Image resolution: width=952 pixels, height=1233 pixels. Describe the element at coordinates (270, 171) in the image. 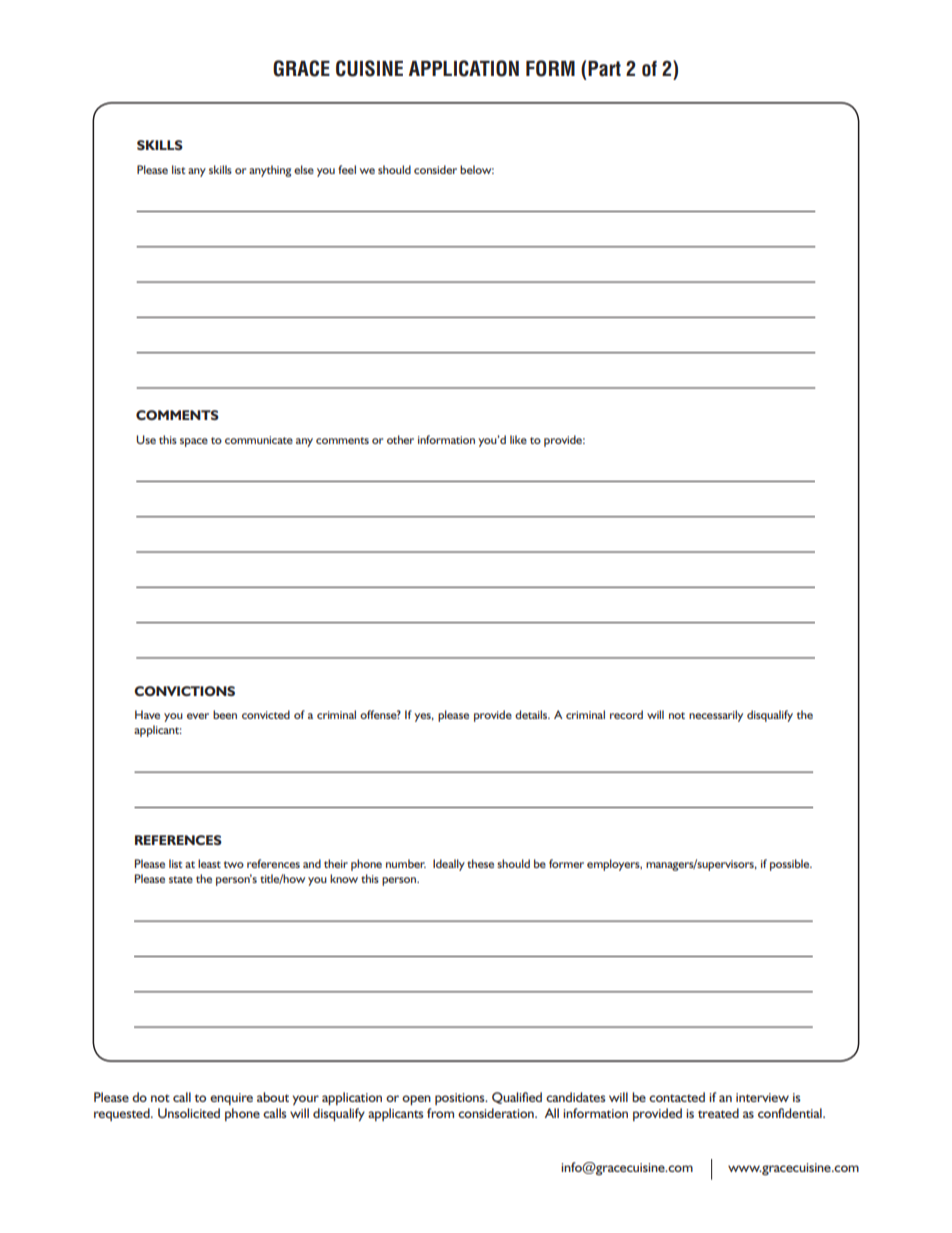

I see `anything` at that location.
